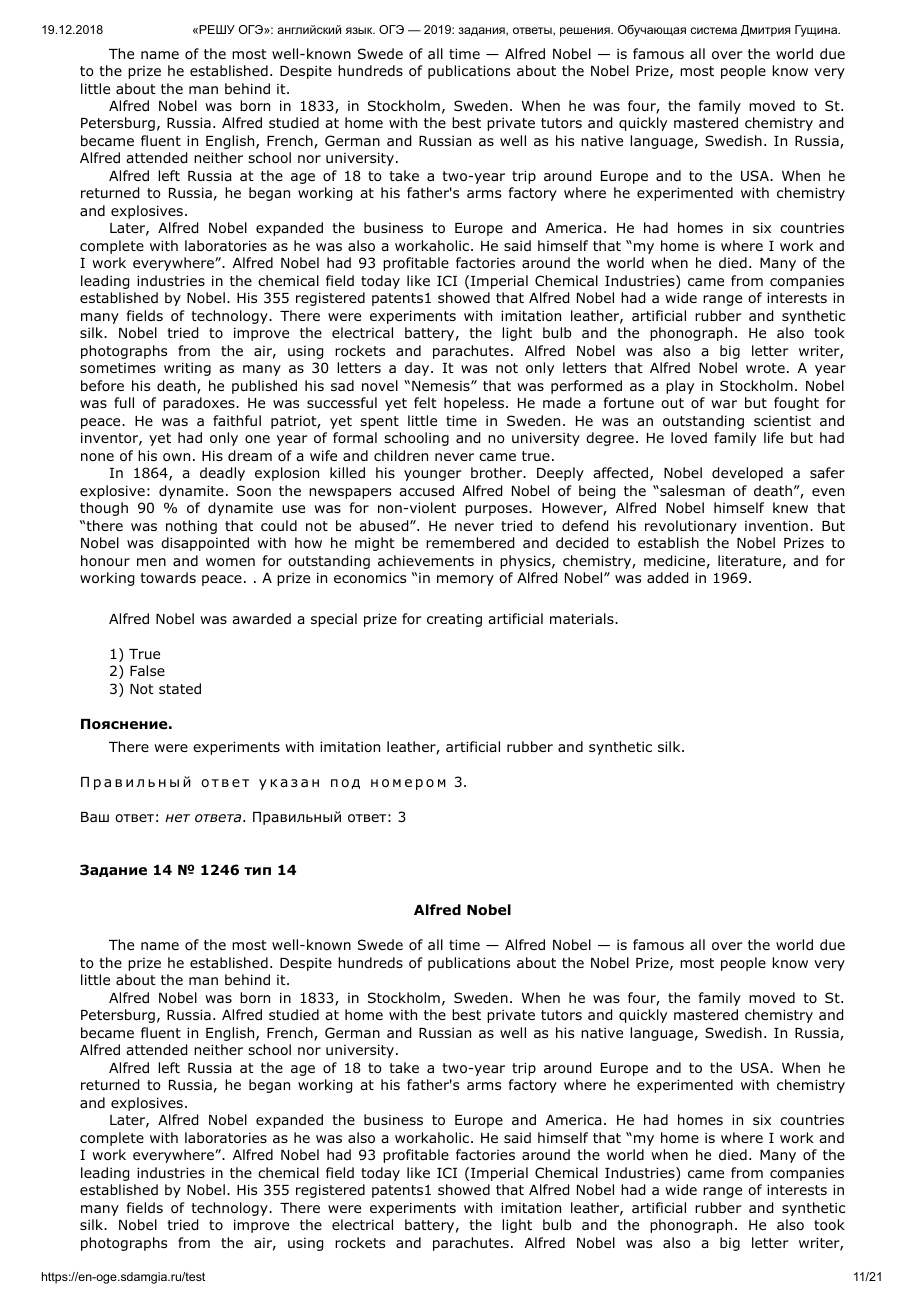 This document has height=1308, width=924. Describe the element at coordinates (191, 527) in the document. I see `nothing` at that location.
